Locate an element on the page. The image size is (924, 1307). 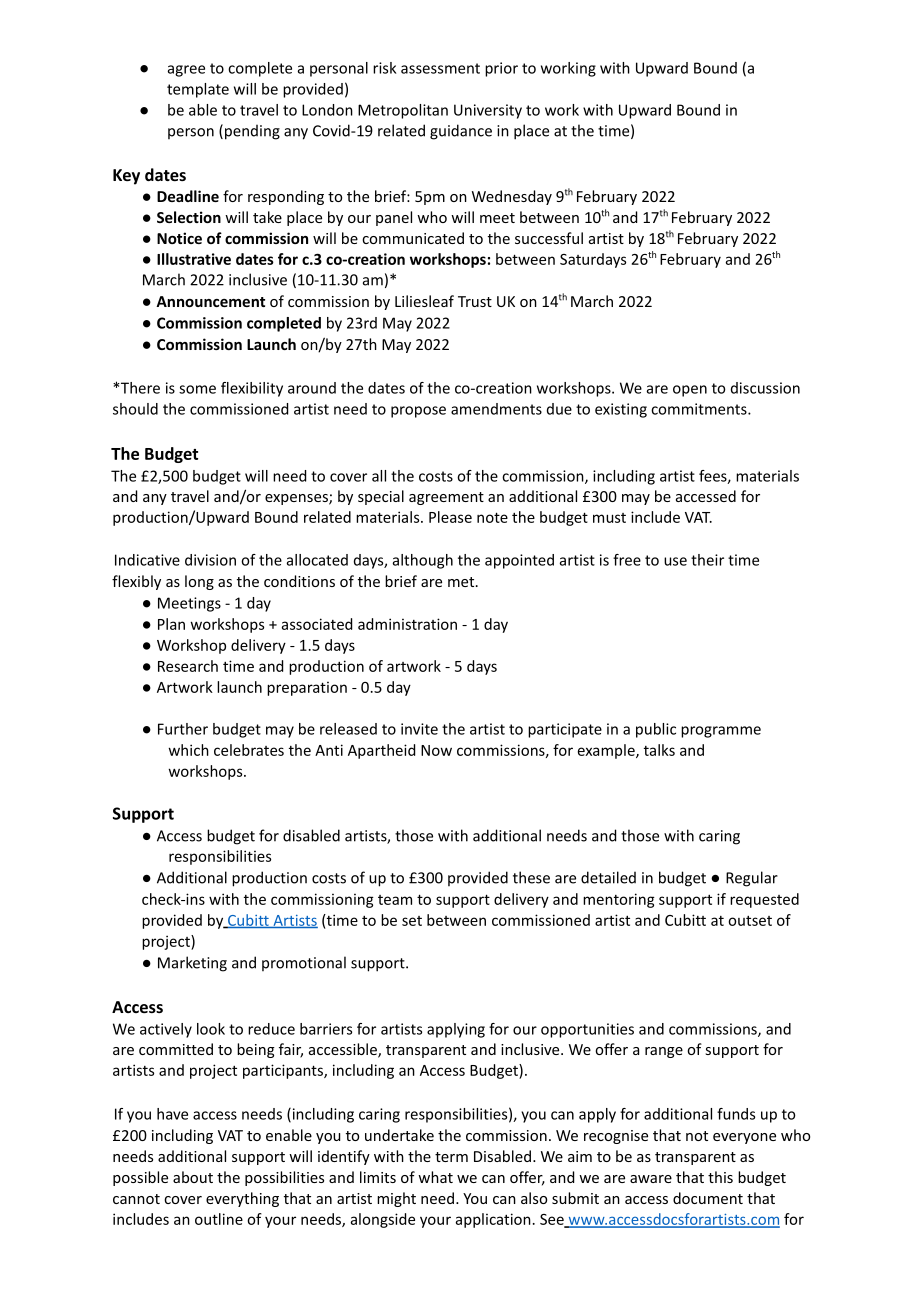
guidance is located at coordinates (461, 132).
